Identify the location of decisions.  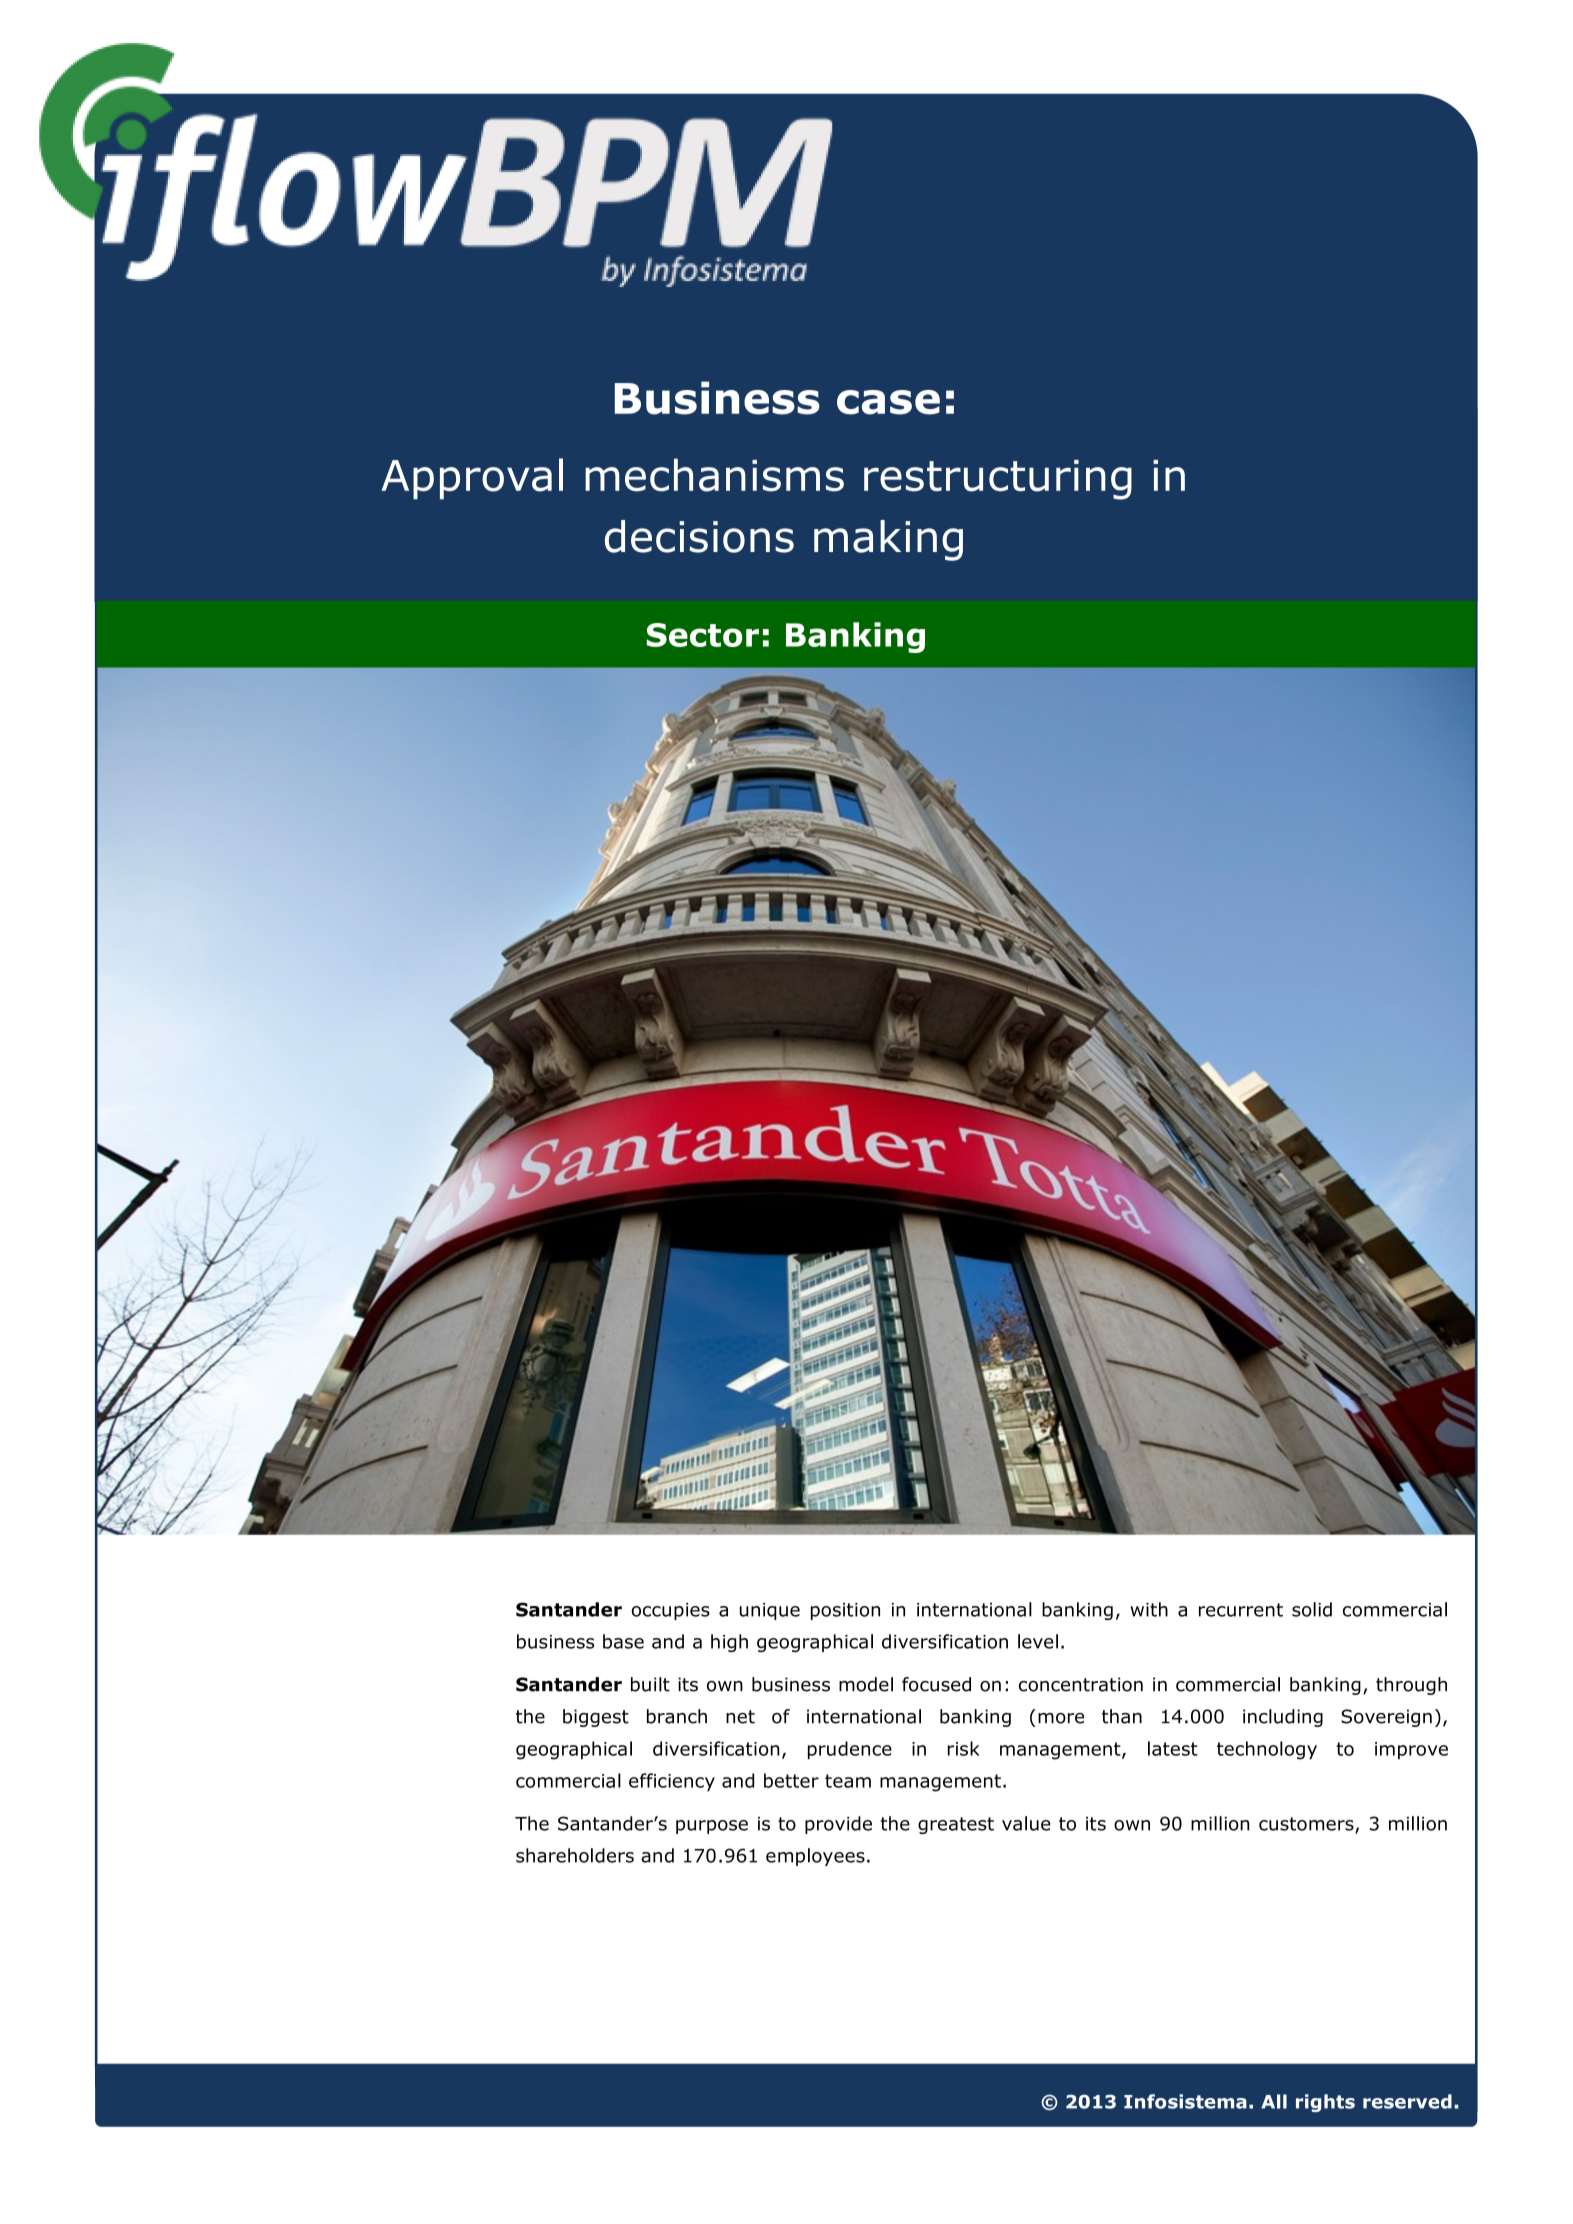
(699, 536).
